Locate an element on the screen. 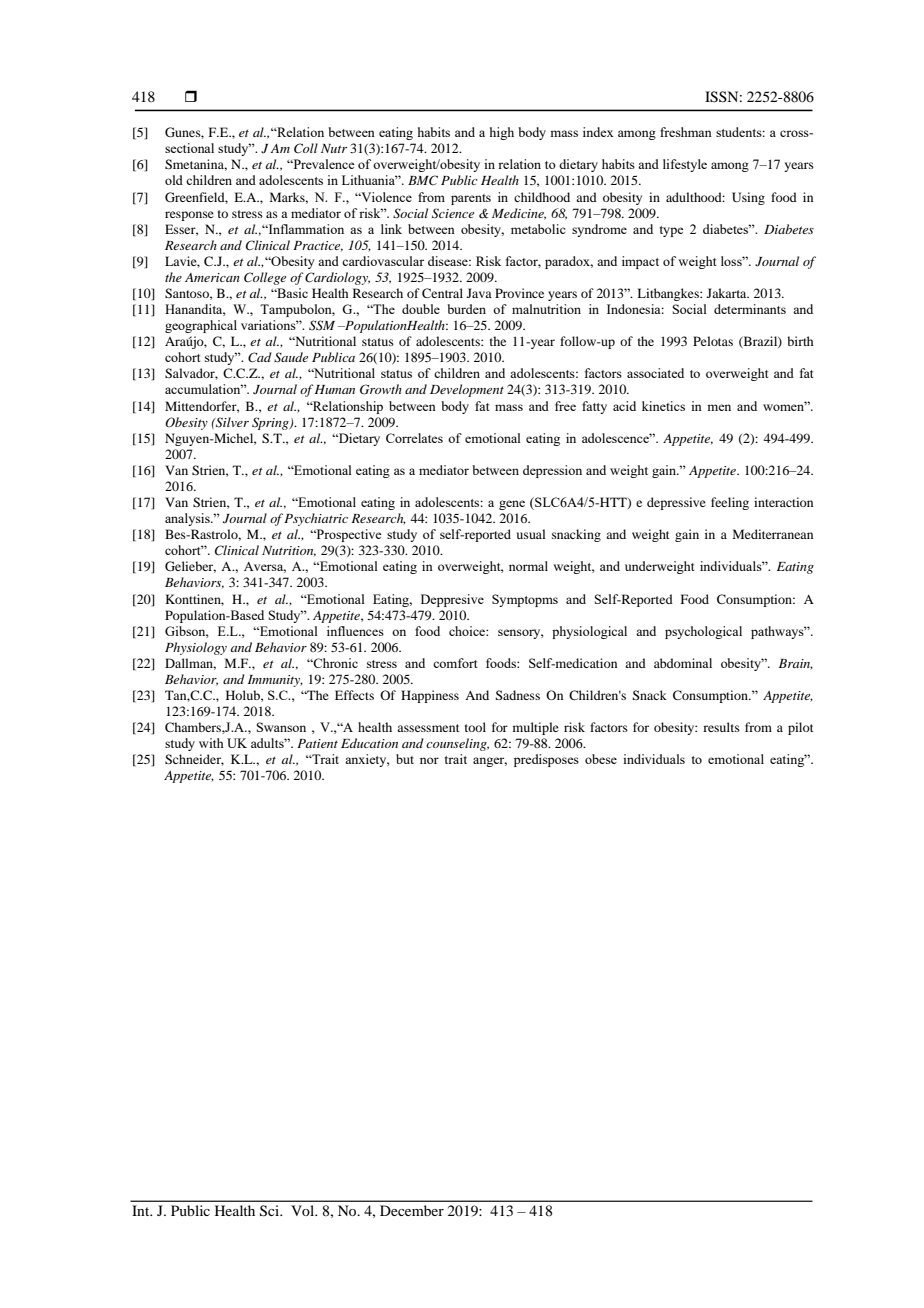 The image size is (924, 1308). lifestyle is located at coordinates (685, 165).
